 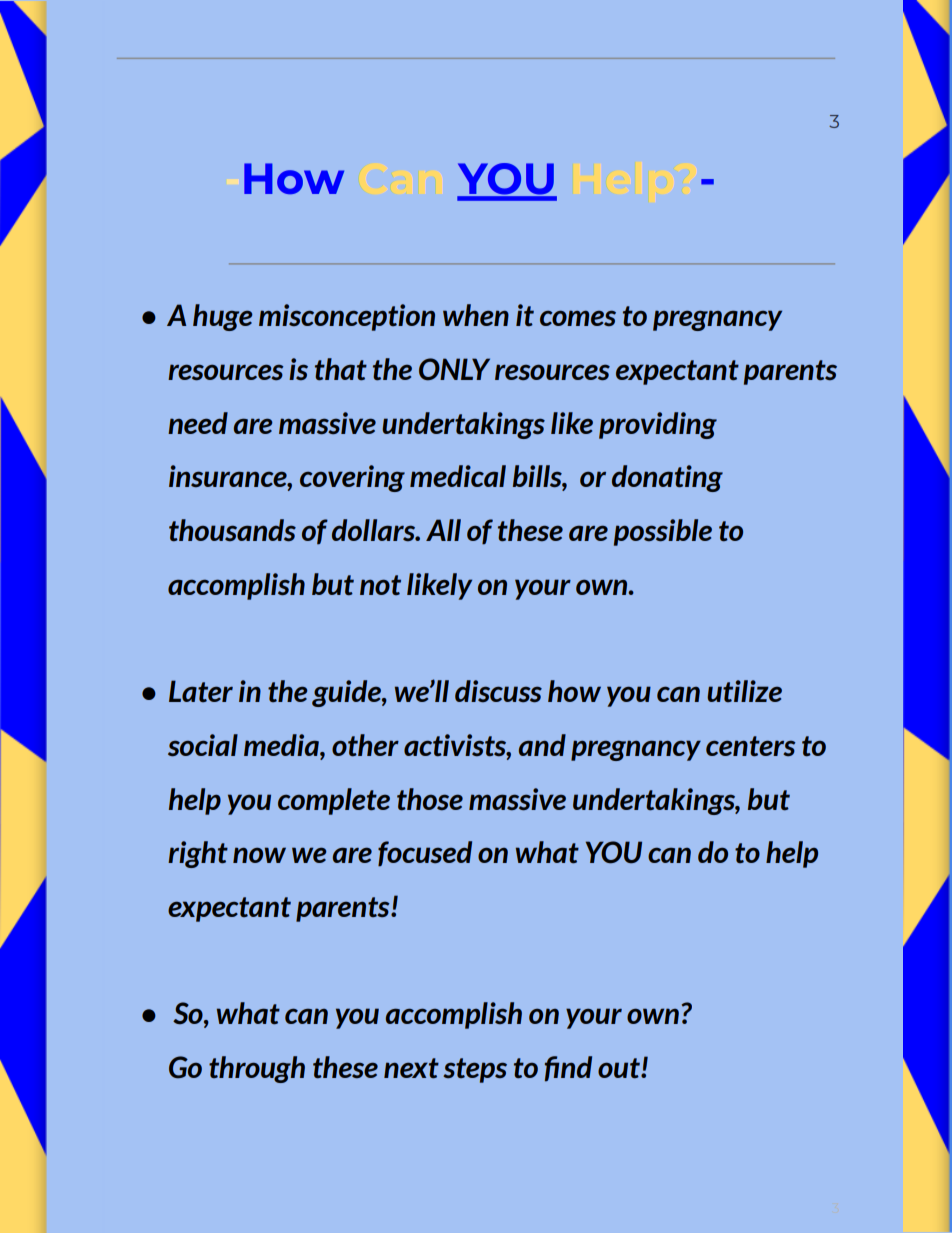 I want to click on providing, so click(x=658, y=425).
